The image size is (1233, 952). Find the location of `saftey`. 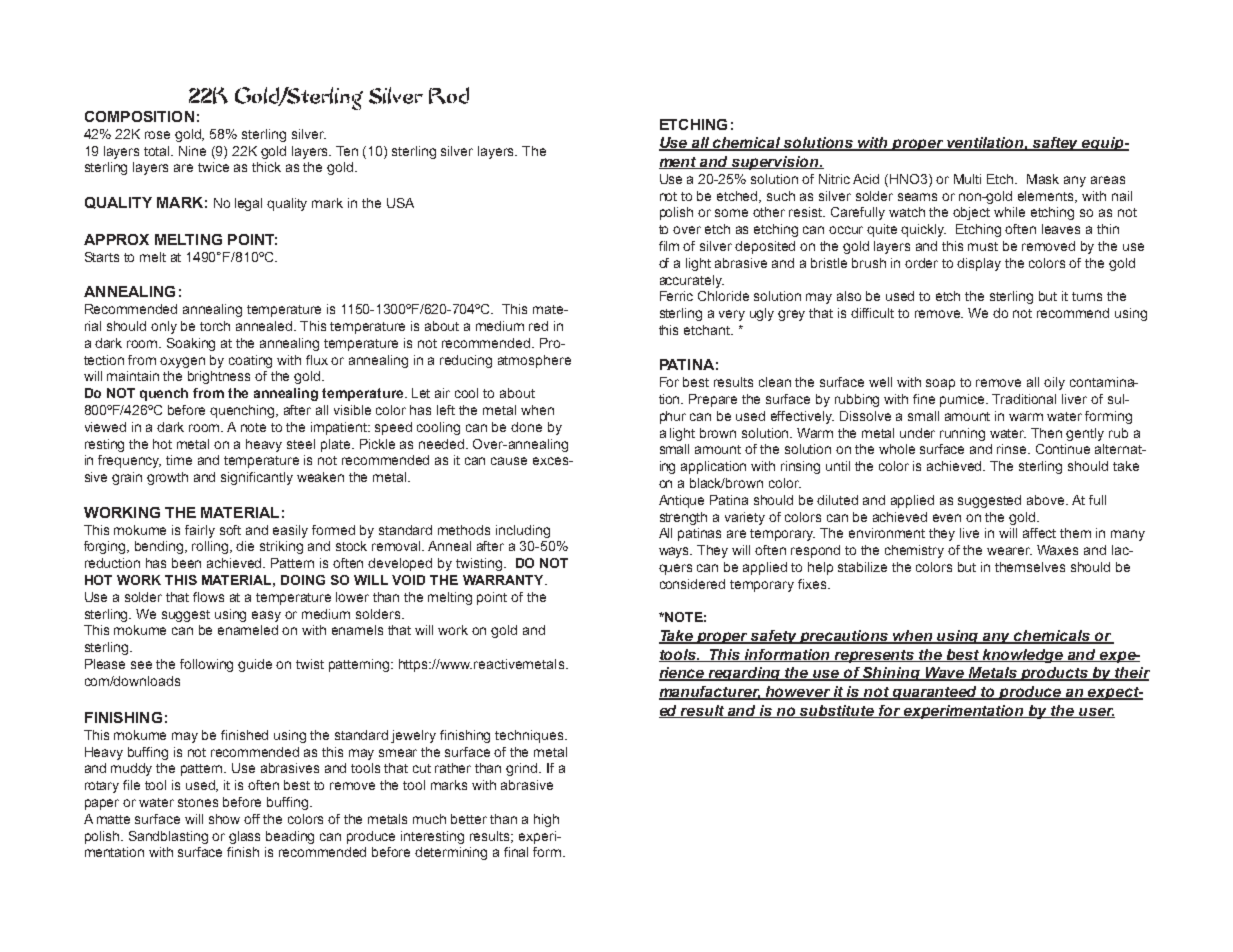

saftey is located at coordinates (1056, 144).
